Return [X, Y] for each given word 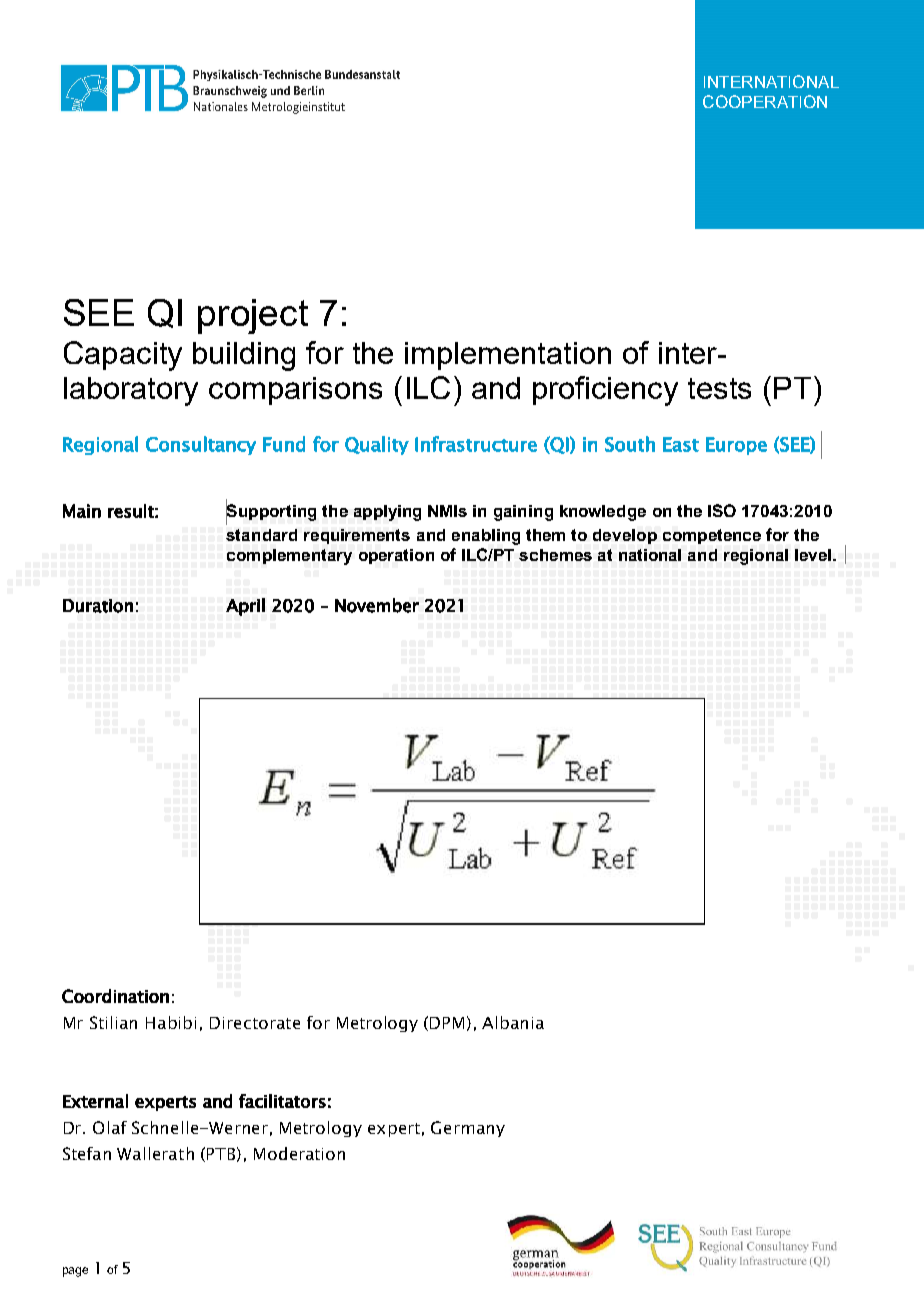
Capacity [123, 356]
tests [719, 388]
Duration [98, 606]
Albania [513, 1022]
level [813, 555]
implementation [508, 356]
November [377, 605]
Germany [468, 1129]
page [75, 1272]
